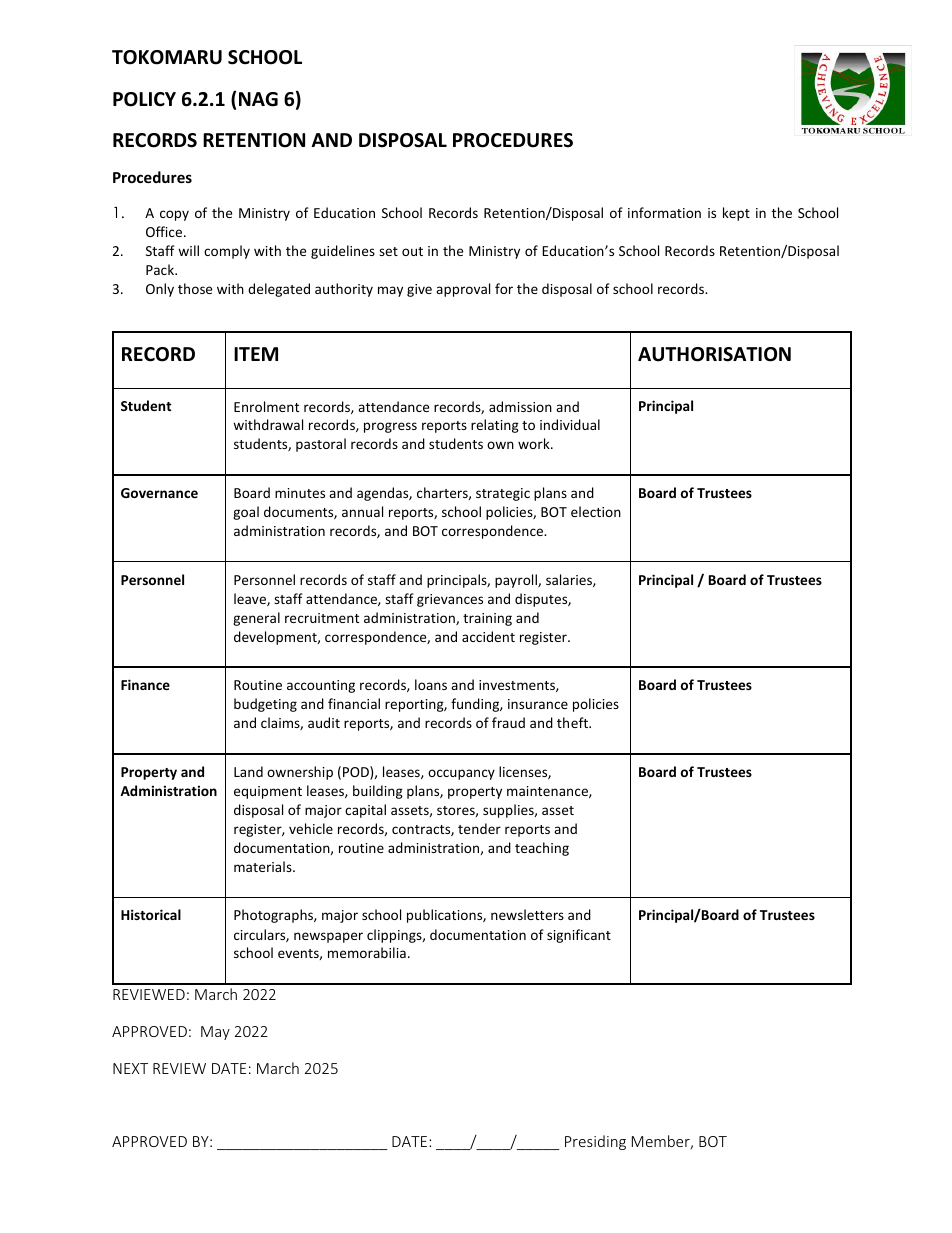 This screenshot has width=952, height=1233. What do you see at coordinates (573, 722) in the screenshot?
I see `theft` at bounding box center [573, 722].
